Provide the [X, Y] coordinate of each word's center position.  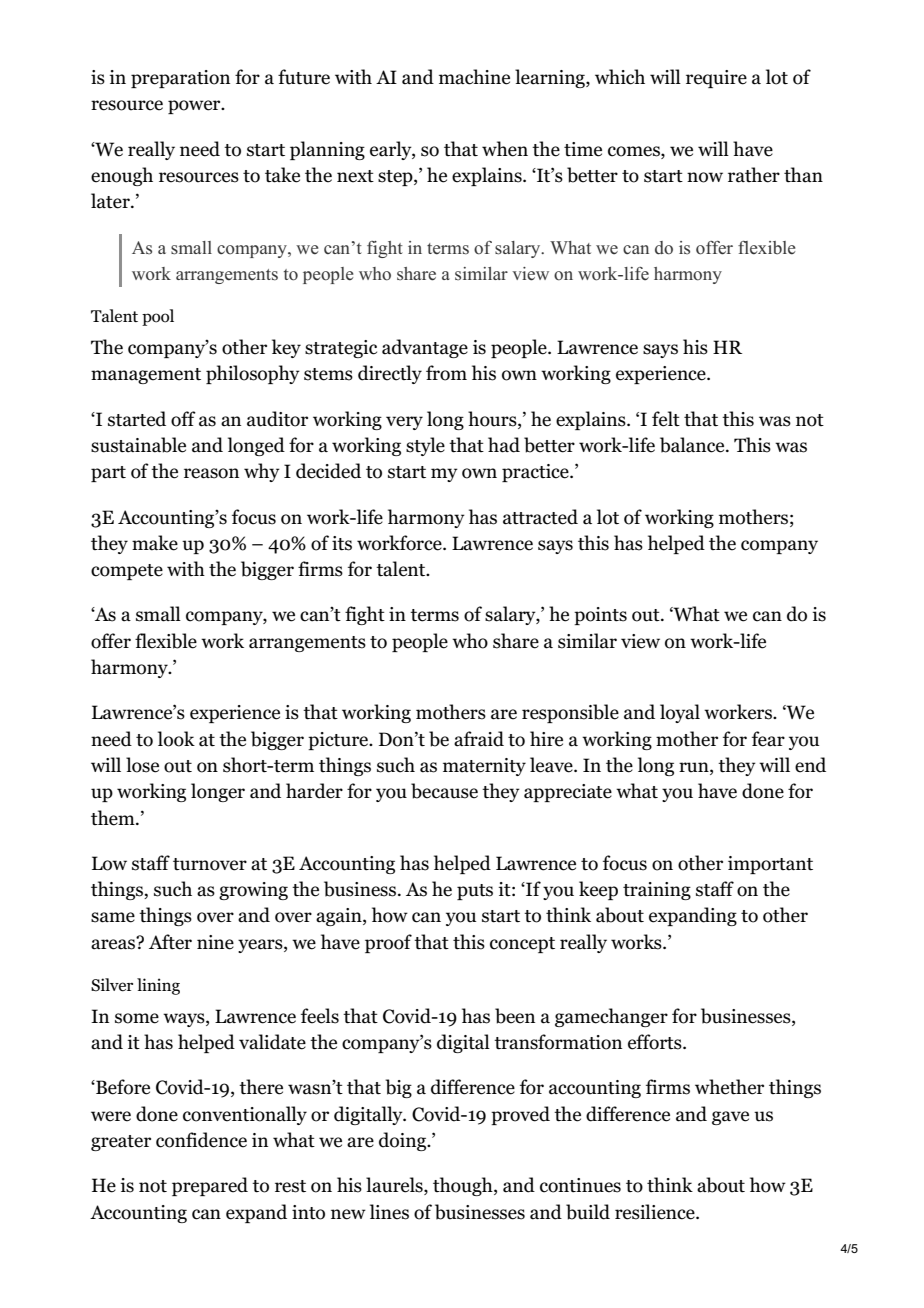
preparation [180, 79]
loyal [680, 713]
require [716, 79]
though [464, 1186]
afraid [479, 739]
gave [730, 1118]
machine [474, 77]
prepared [210, 1186]
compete [127, 572]
